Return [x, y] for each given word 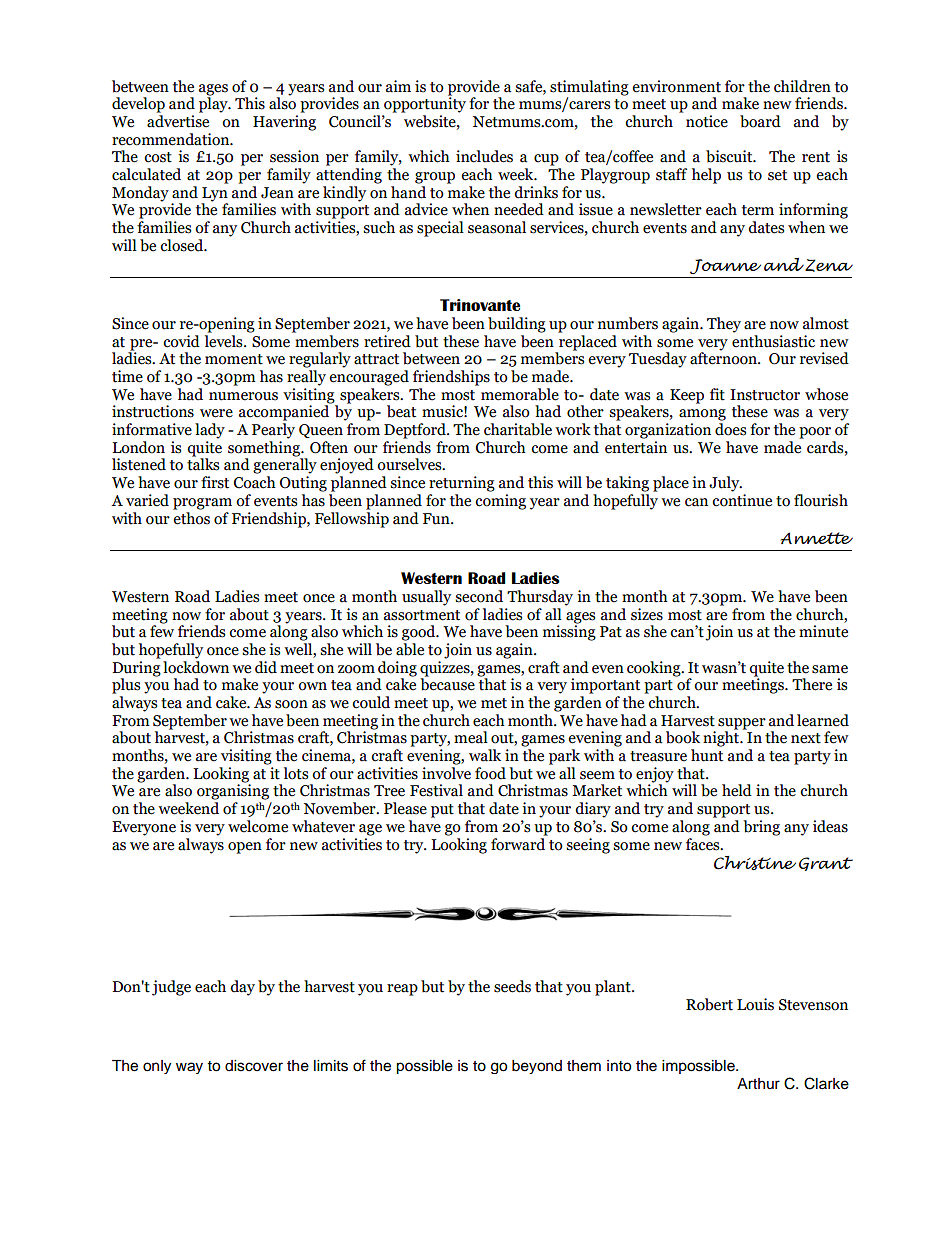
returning [462, 484]
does [730, 429]
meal [471, 737]
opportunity [425, 104]
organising [233, 791]
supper [742, 725]
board [760, 121]
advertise [178, 121]
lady [210, 431]
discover [254, 1066]
